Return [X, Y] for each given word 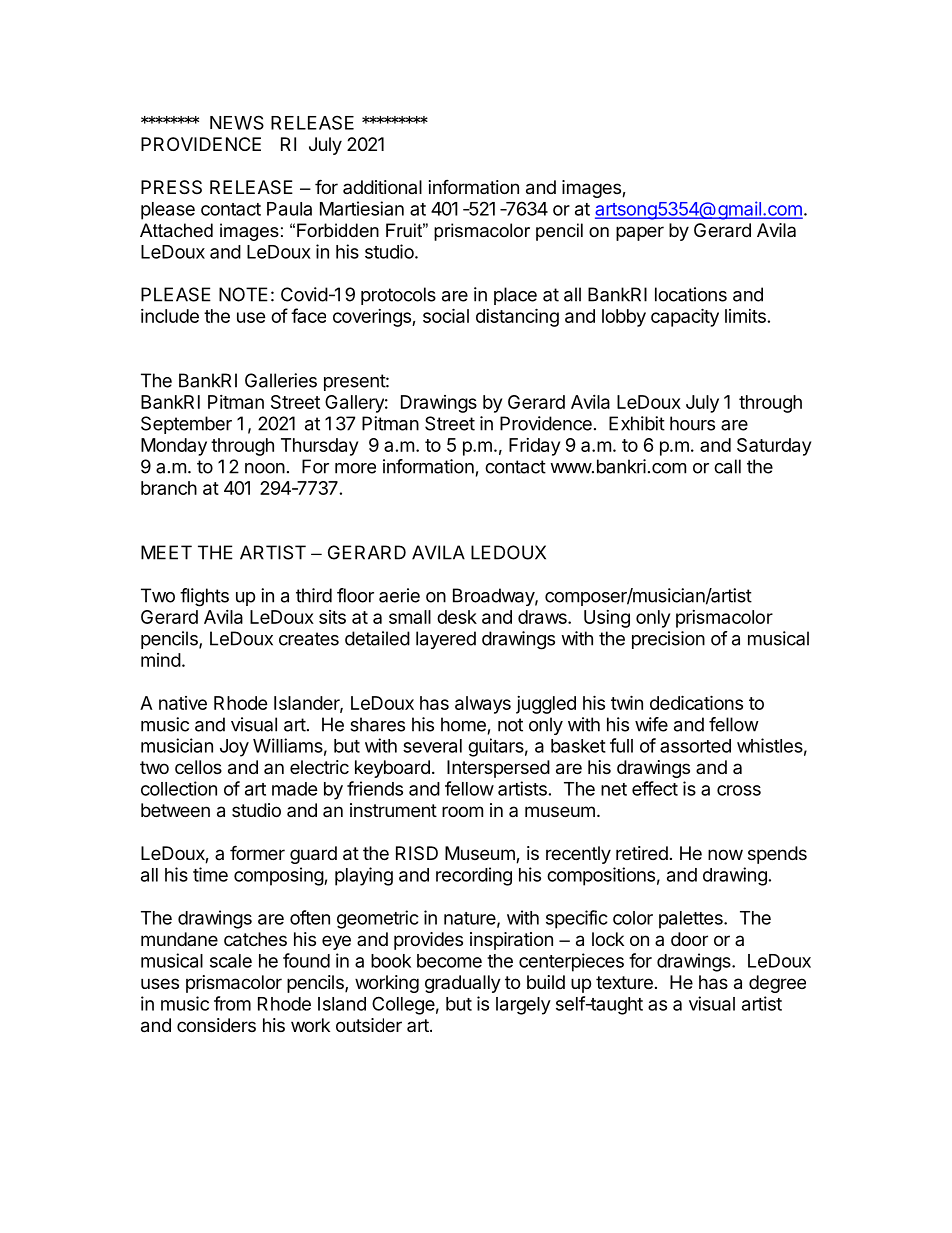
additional [382, 187]
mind [161, 660]
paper [640, 233]
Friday [534, 447]
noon [265, 468]
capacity [685, 317]
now [725, 854]
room [462, 811]
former [257, 852]
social [446, 315]
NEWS [237, 122]
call [727, 466]
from [232, 1003]
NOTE [243, 294]
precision [668, 640]
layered [446, 640]
